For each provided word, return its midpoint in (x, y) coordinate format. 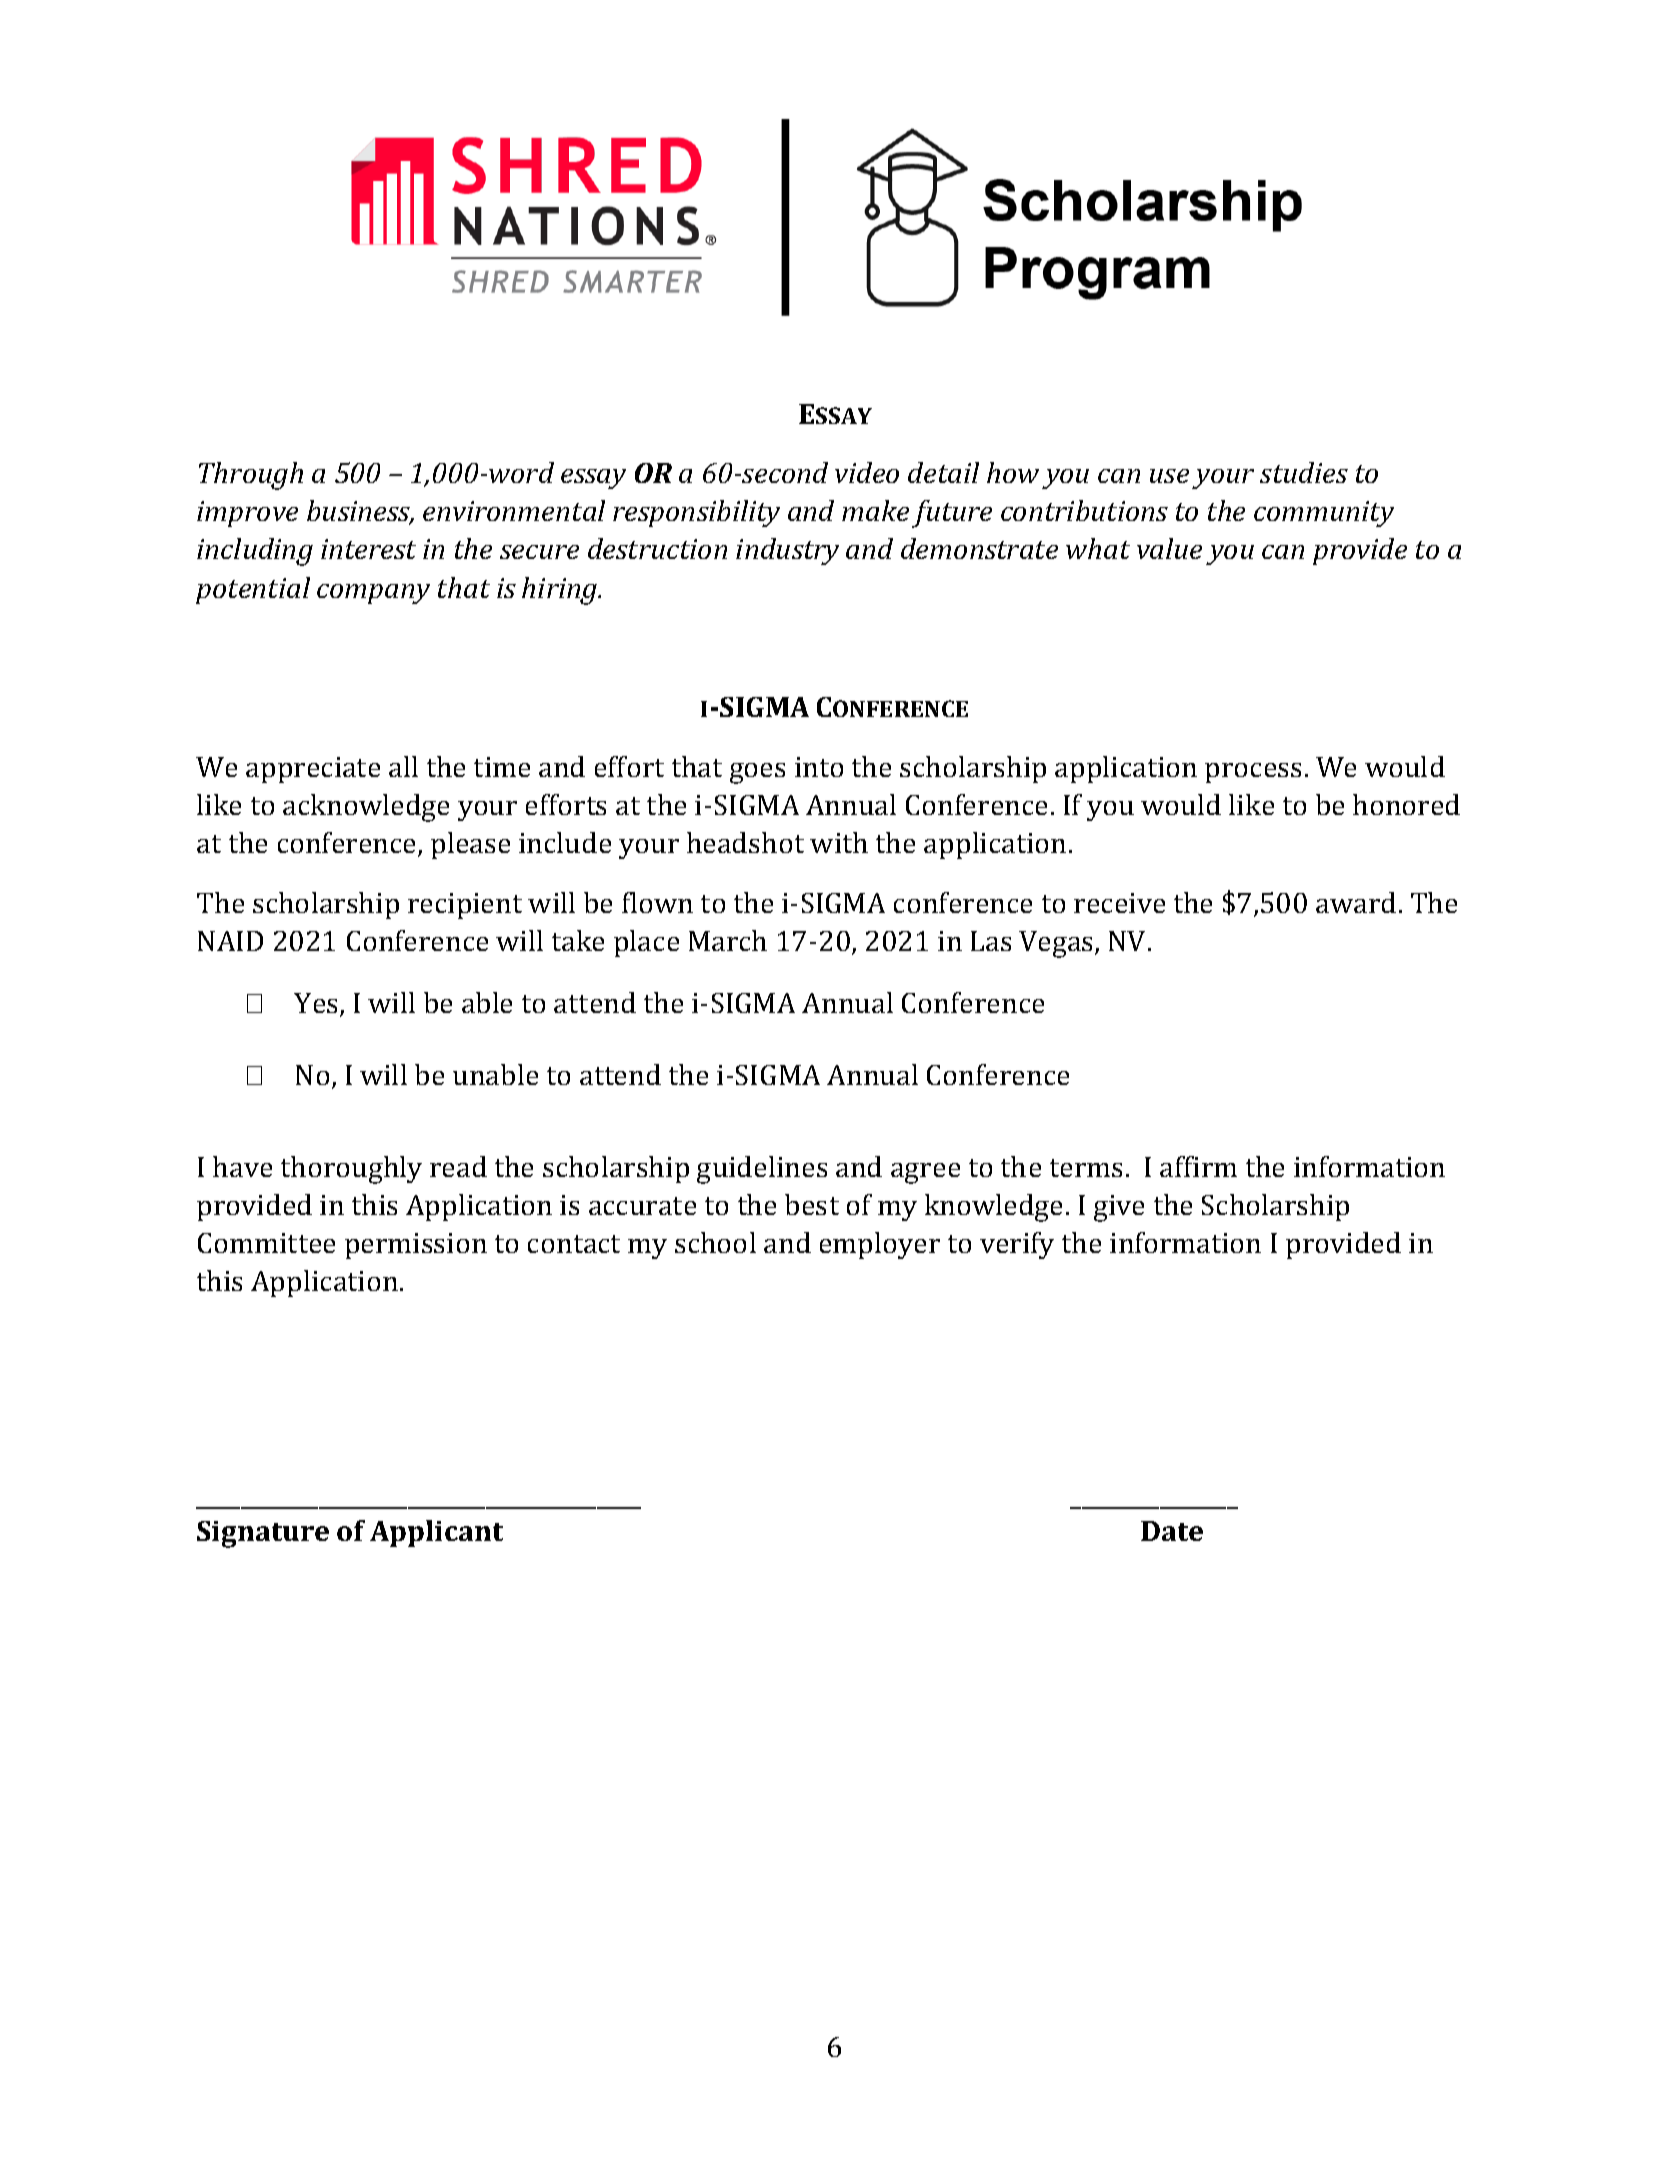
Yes (315, 1003)
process (1253, 773)
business (360, 512)
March (728, 940)
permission (416, 1246)
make (875, 510)
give (1119, 1208)
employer (880, 1245)
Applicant (436, 1533)
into (819, 767)
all (403, 766)
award (1356, 902)
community (1324, 514)
